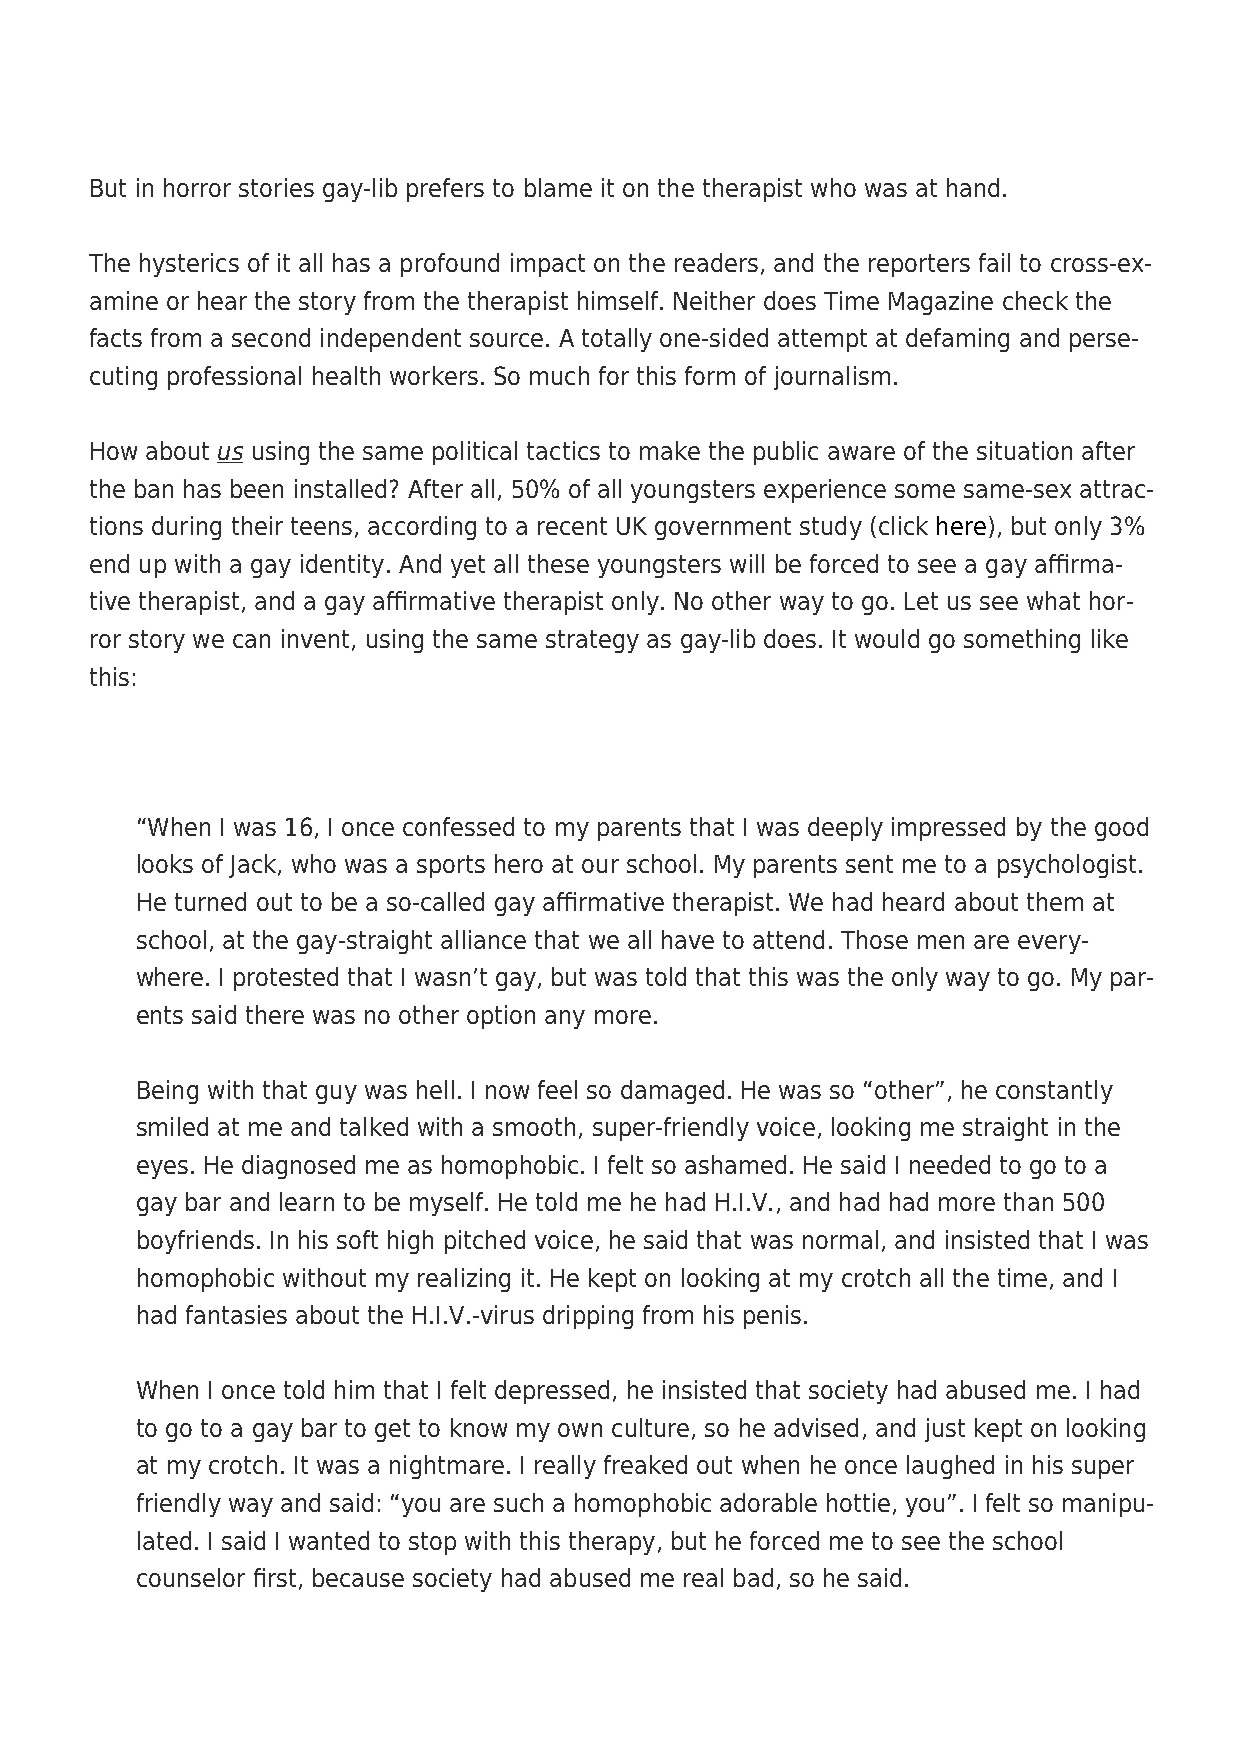  I want to click on hysterics, so click(189, 265).
